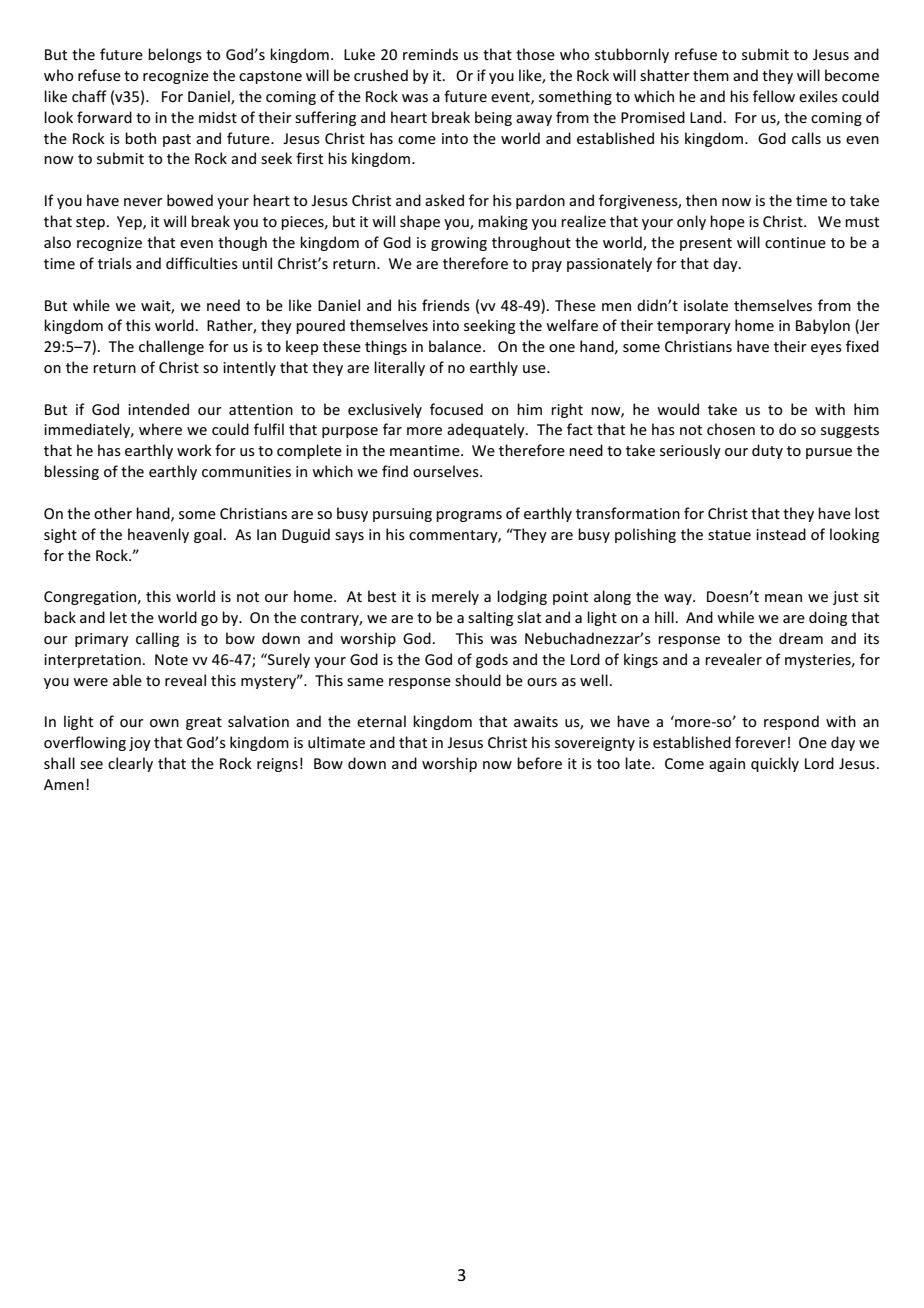 This screenshot has height=1308, width=924. I want to click on fellow, so click(774, 96).
